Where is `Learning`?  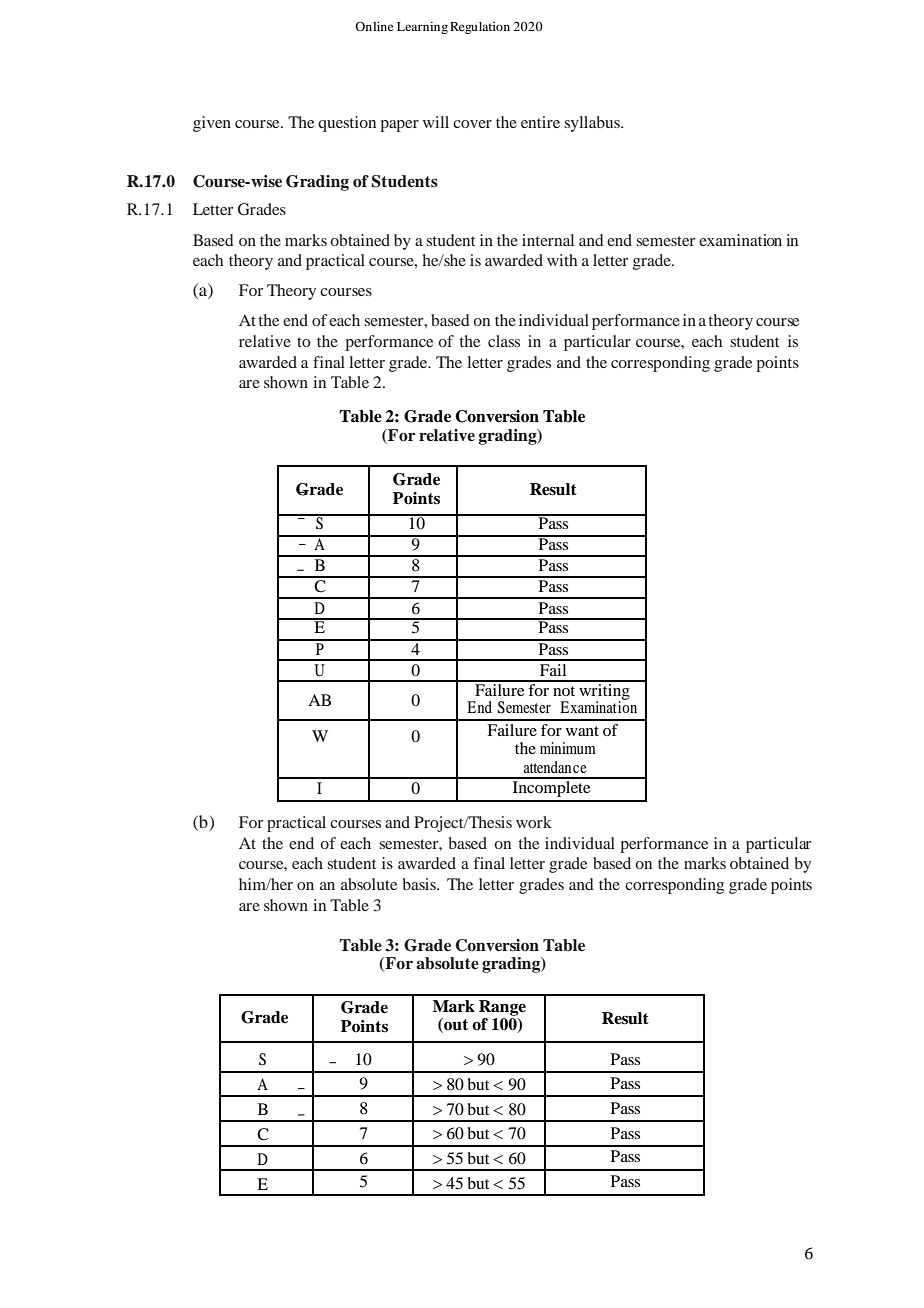
Learning is located at coordinates (422, 27).
